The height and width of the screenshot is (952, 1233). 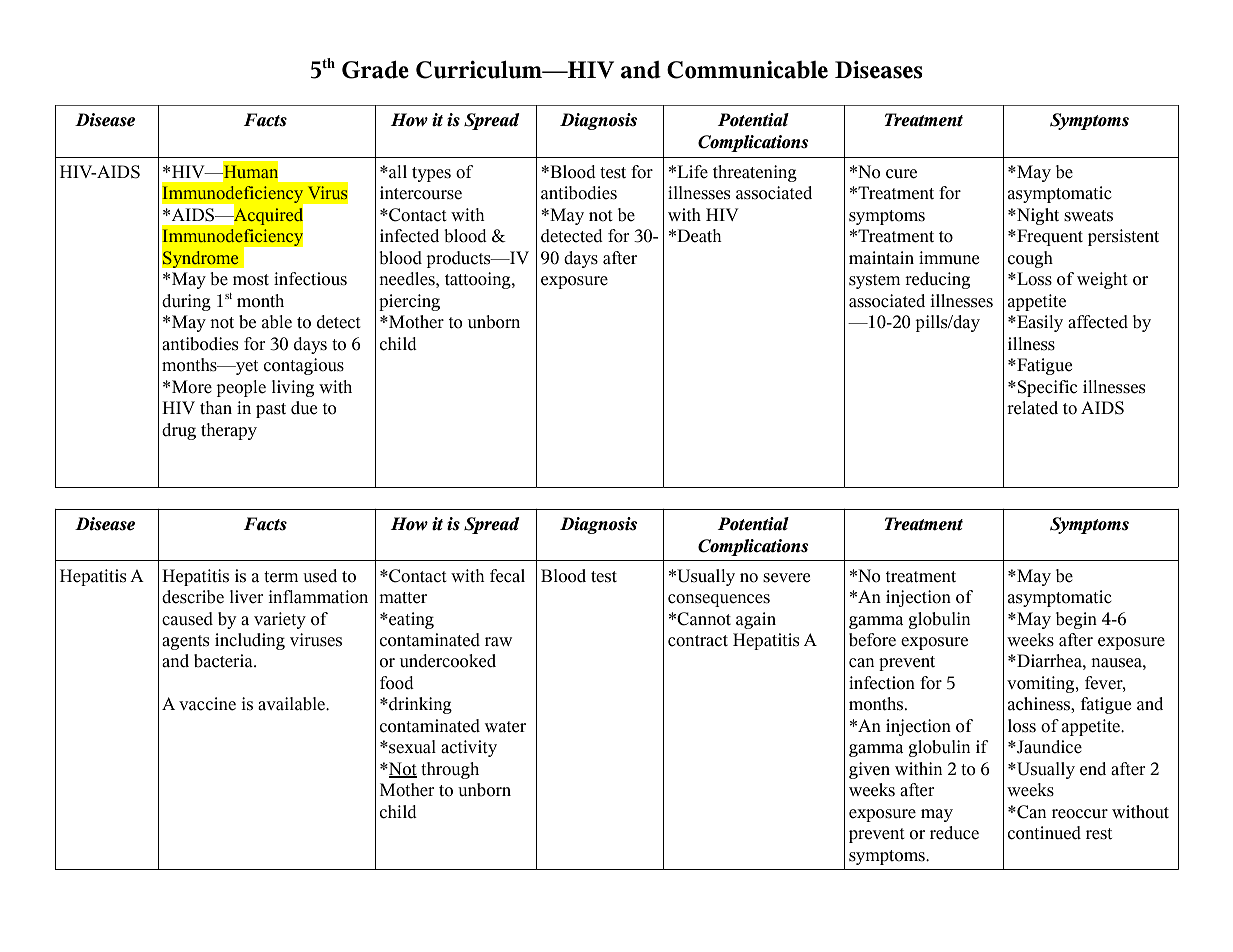 What do you see at coordinates (229, 431) in the screenshot?
I see `therapy` at bounding box center [229, 431].
